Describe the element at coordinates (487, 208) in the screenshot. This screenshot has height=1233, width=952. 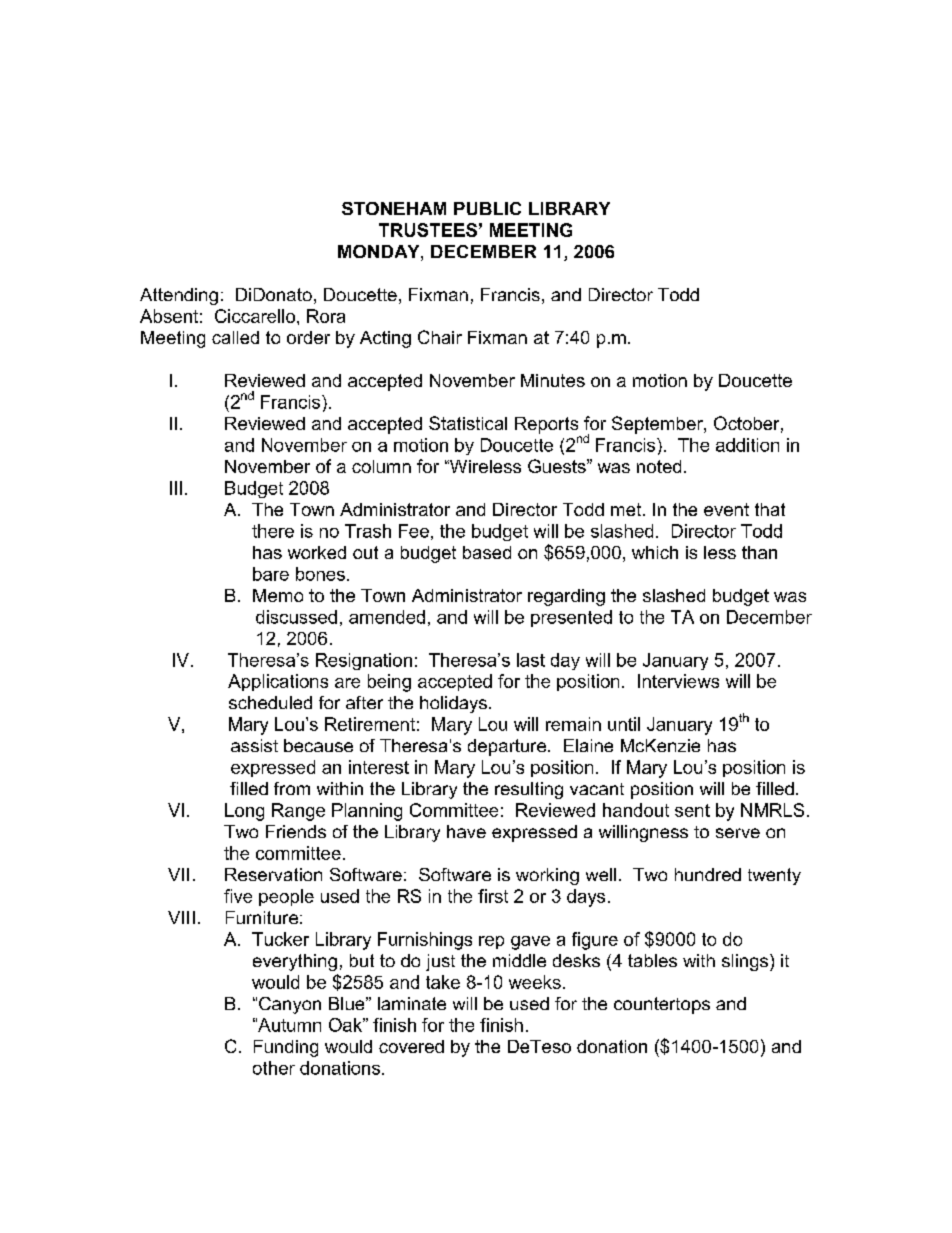
I see `PUBLIC` at that location.
